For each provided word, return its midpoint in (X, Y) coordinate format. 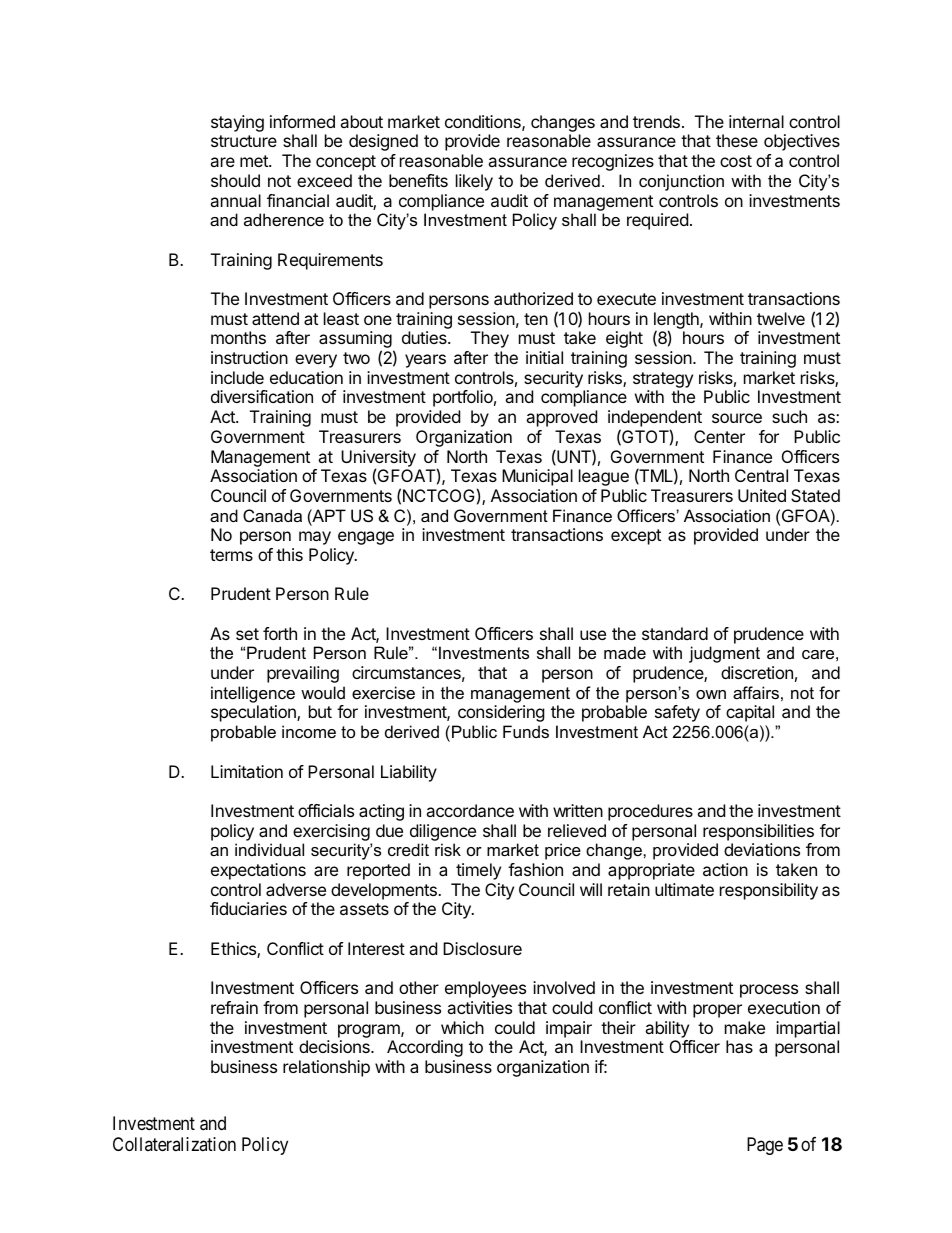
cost (736, 161)
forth (280, 633)
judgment (724, 654)
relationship (326, 1068)
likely (474, 182)
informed (302, 121)
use (593, 635)
